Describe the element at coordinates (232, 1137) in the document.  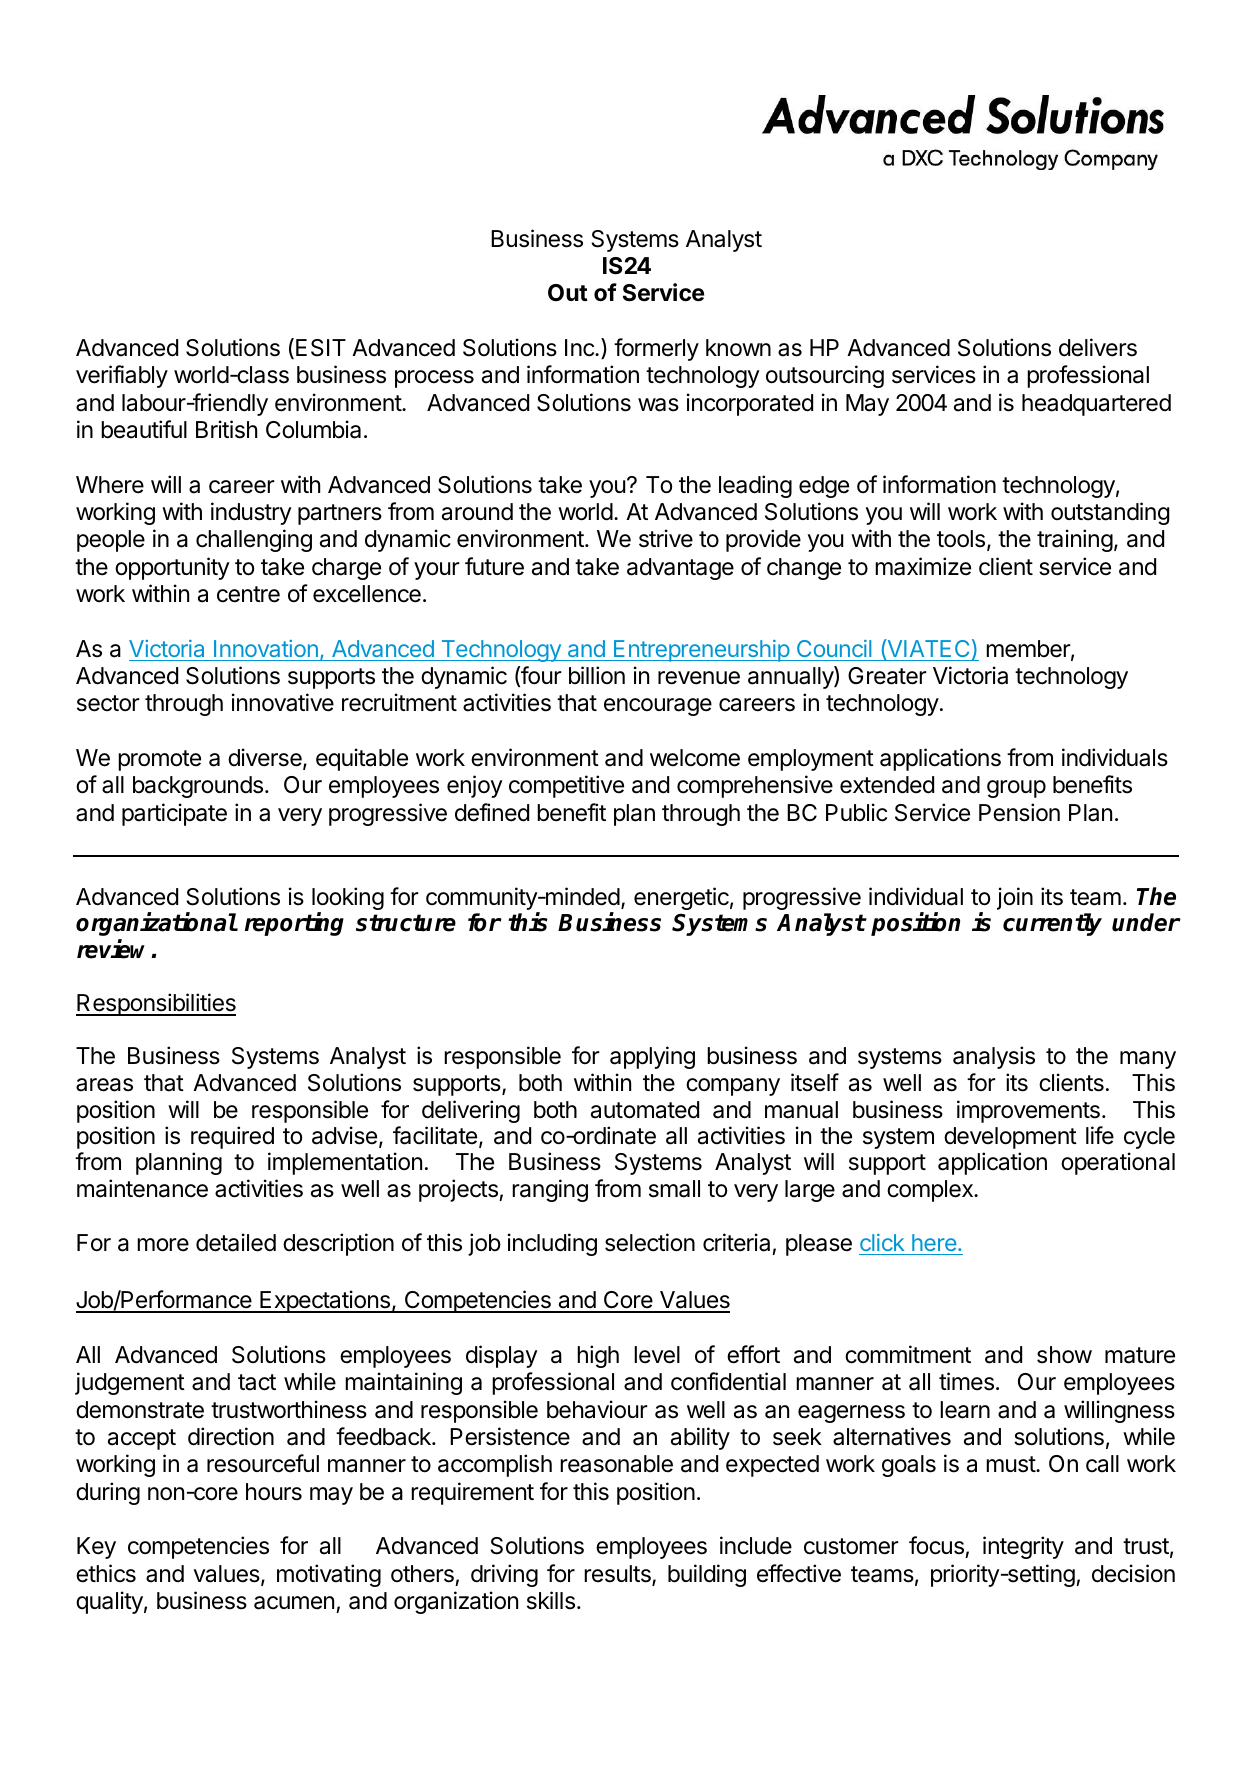
I see `required` at that location.
